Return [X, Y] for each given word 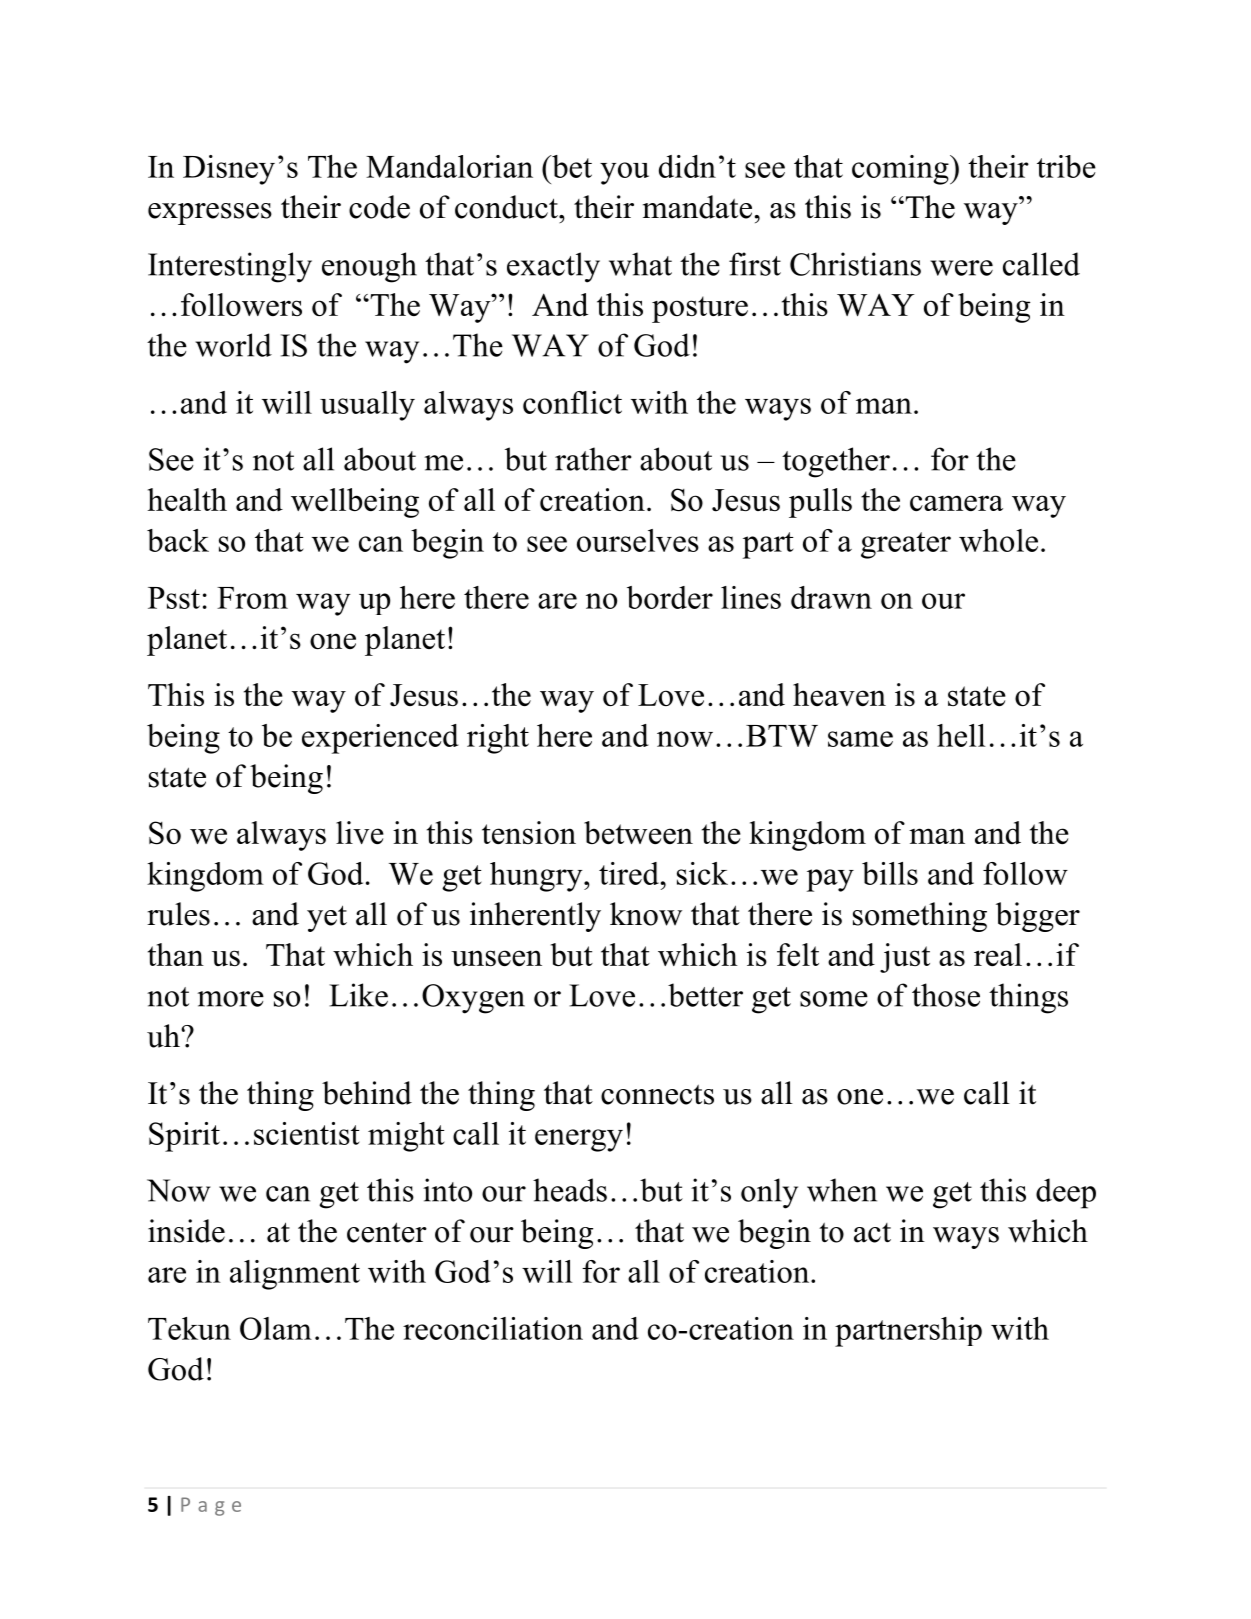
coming [901, 170]
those [946, 995]
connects [657, 1094]
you [624, 173]
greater [906, 545]
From [252, 598]
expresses [210, 214]
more [230, 999]
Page [211, 1506]
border [670, 597]
